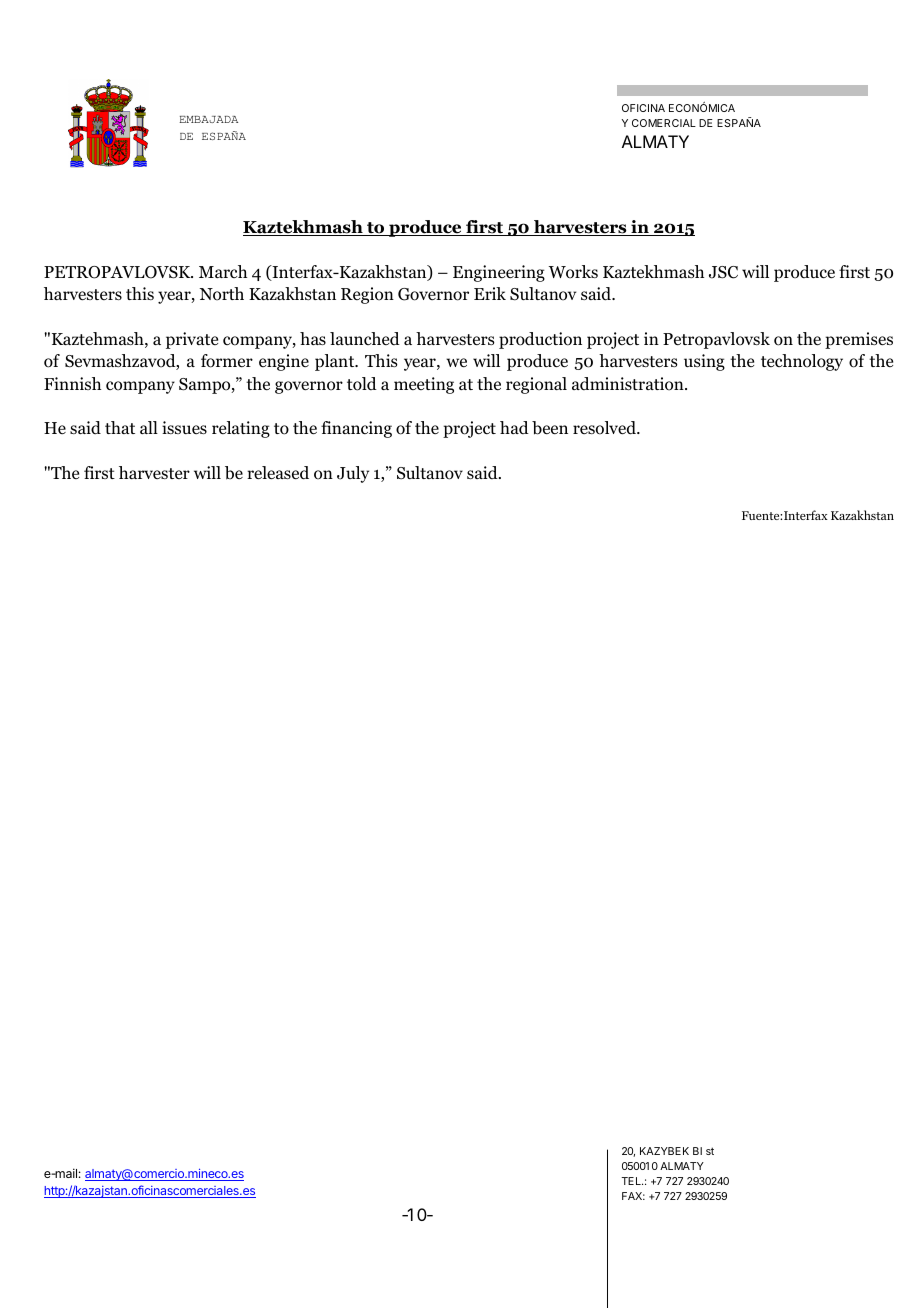  I want to click on Works, so click(573, 272).
